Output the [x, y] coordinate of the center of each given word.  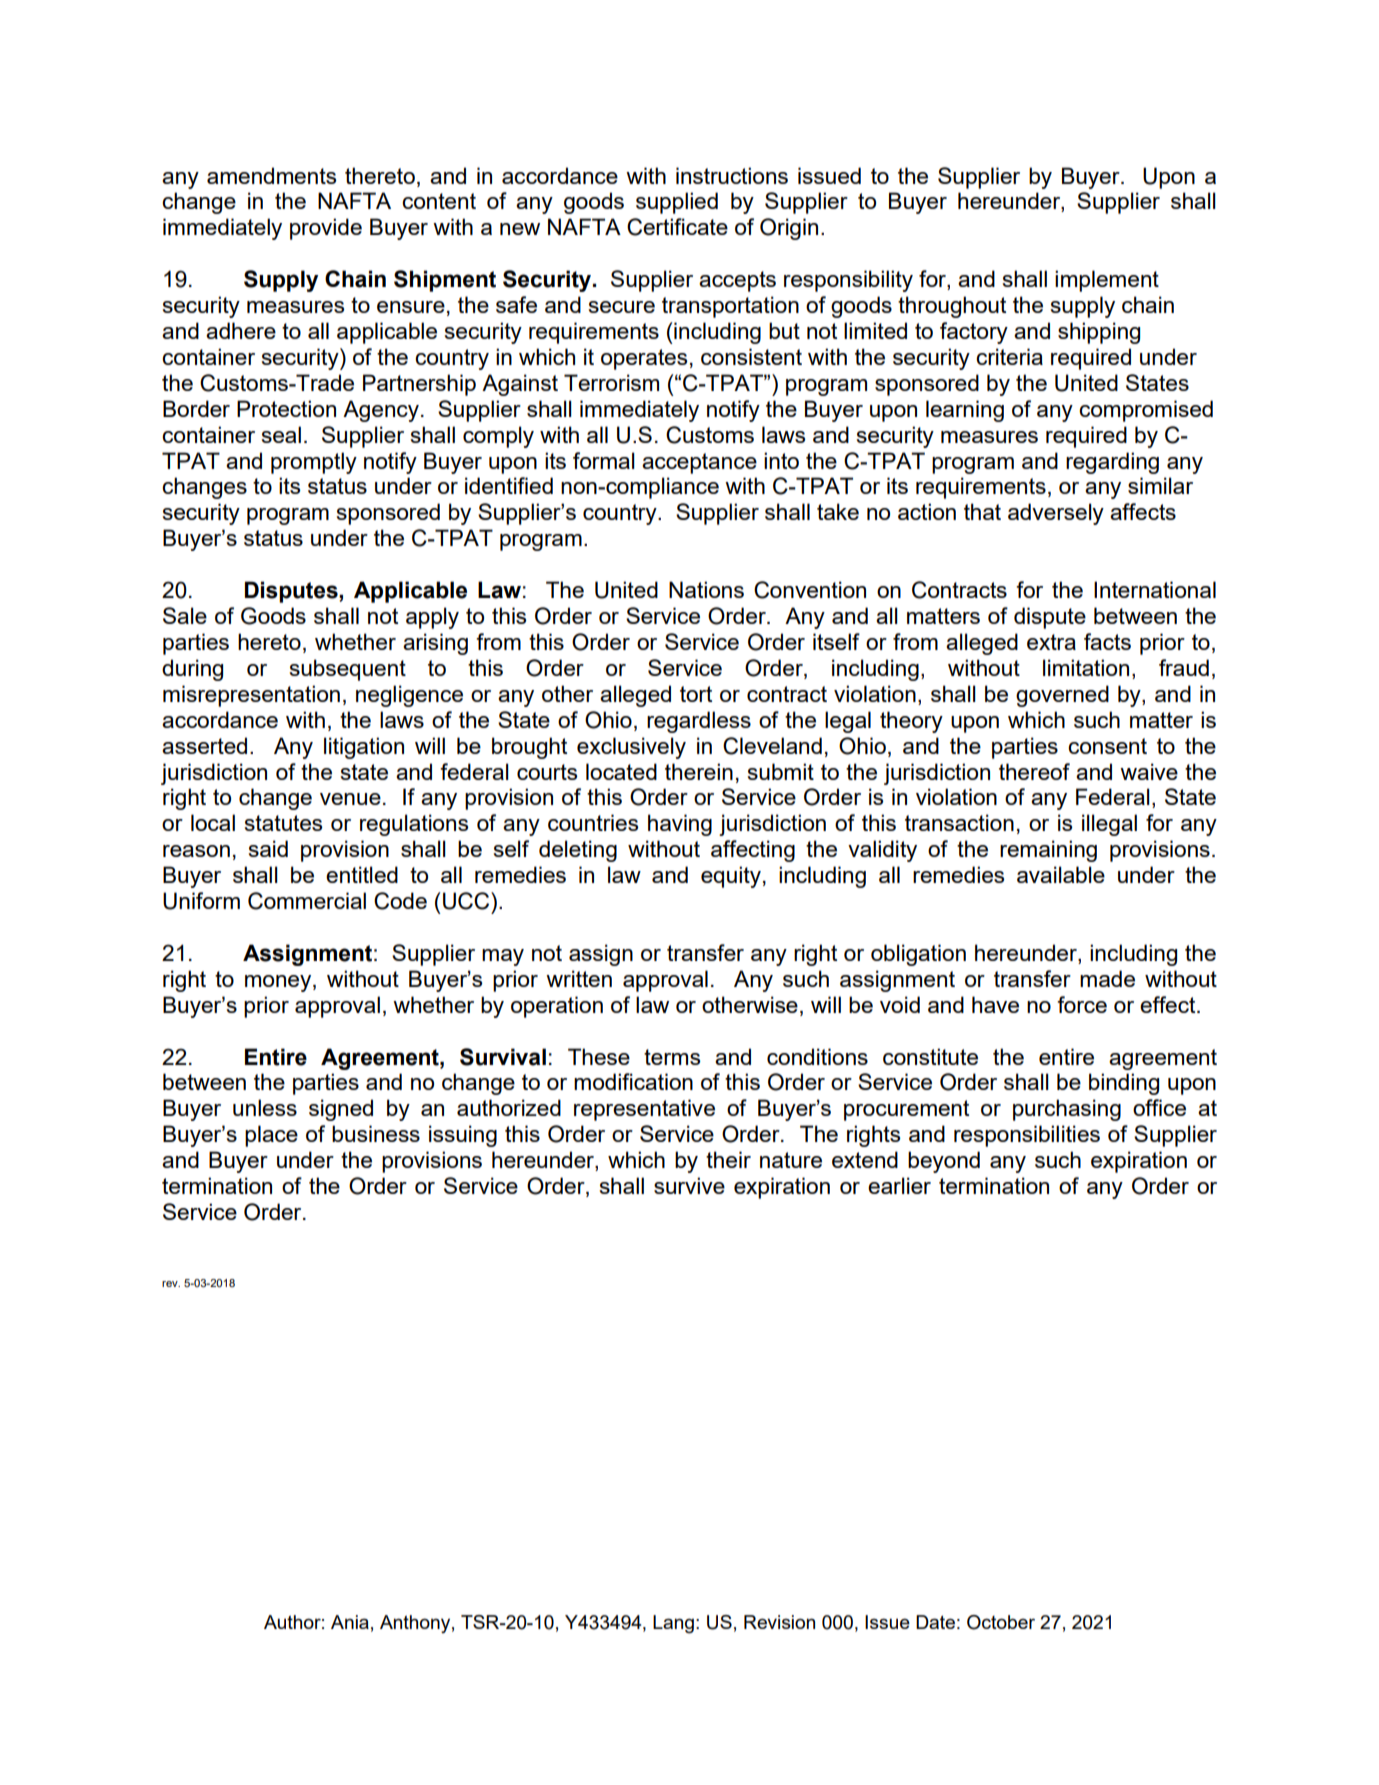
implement [1107, 281]
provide [326, 229]
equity [731, 877]
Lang [673, 1624]
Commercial [307, 901]
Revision [779, 1622]
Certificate [677, 227]
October [1001, 1622]
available [1061, 874]
